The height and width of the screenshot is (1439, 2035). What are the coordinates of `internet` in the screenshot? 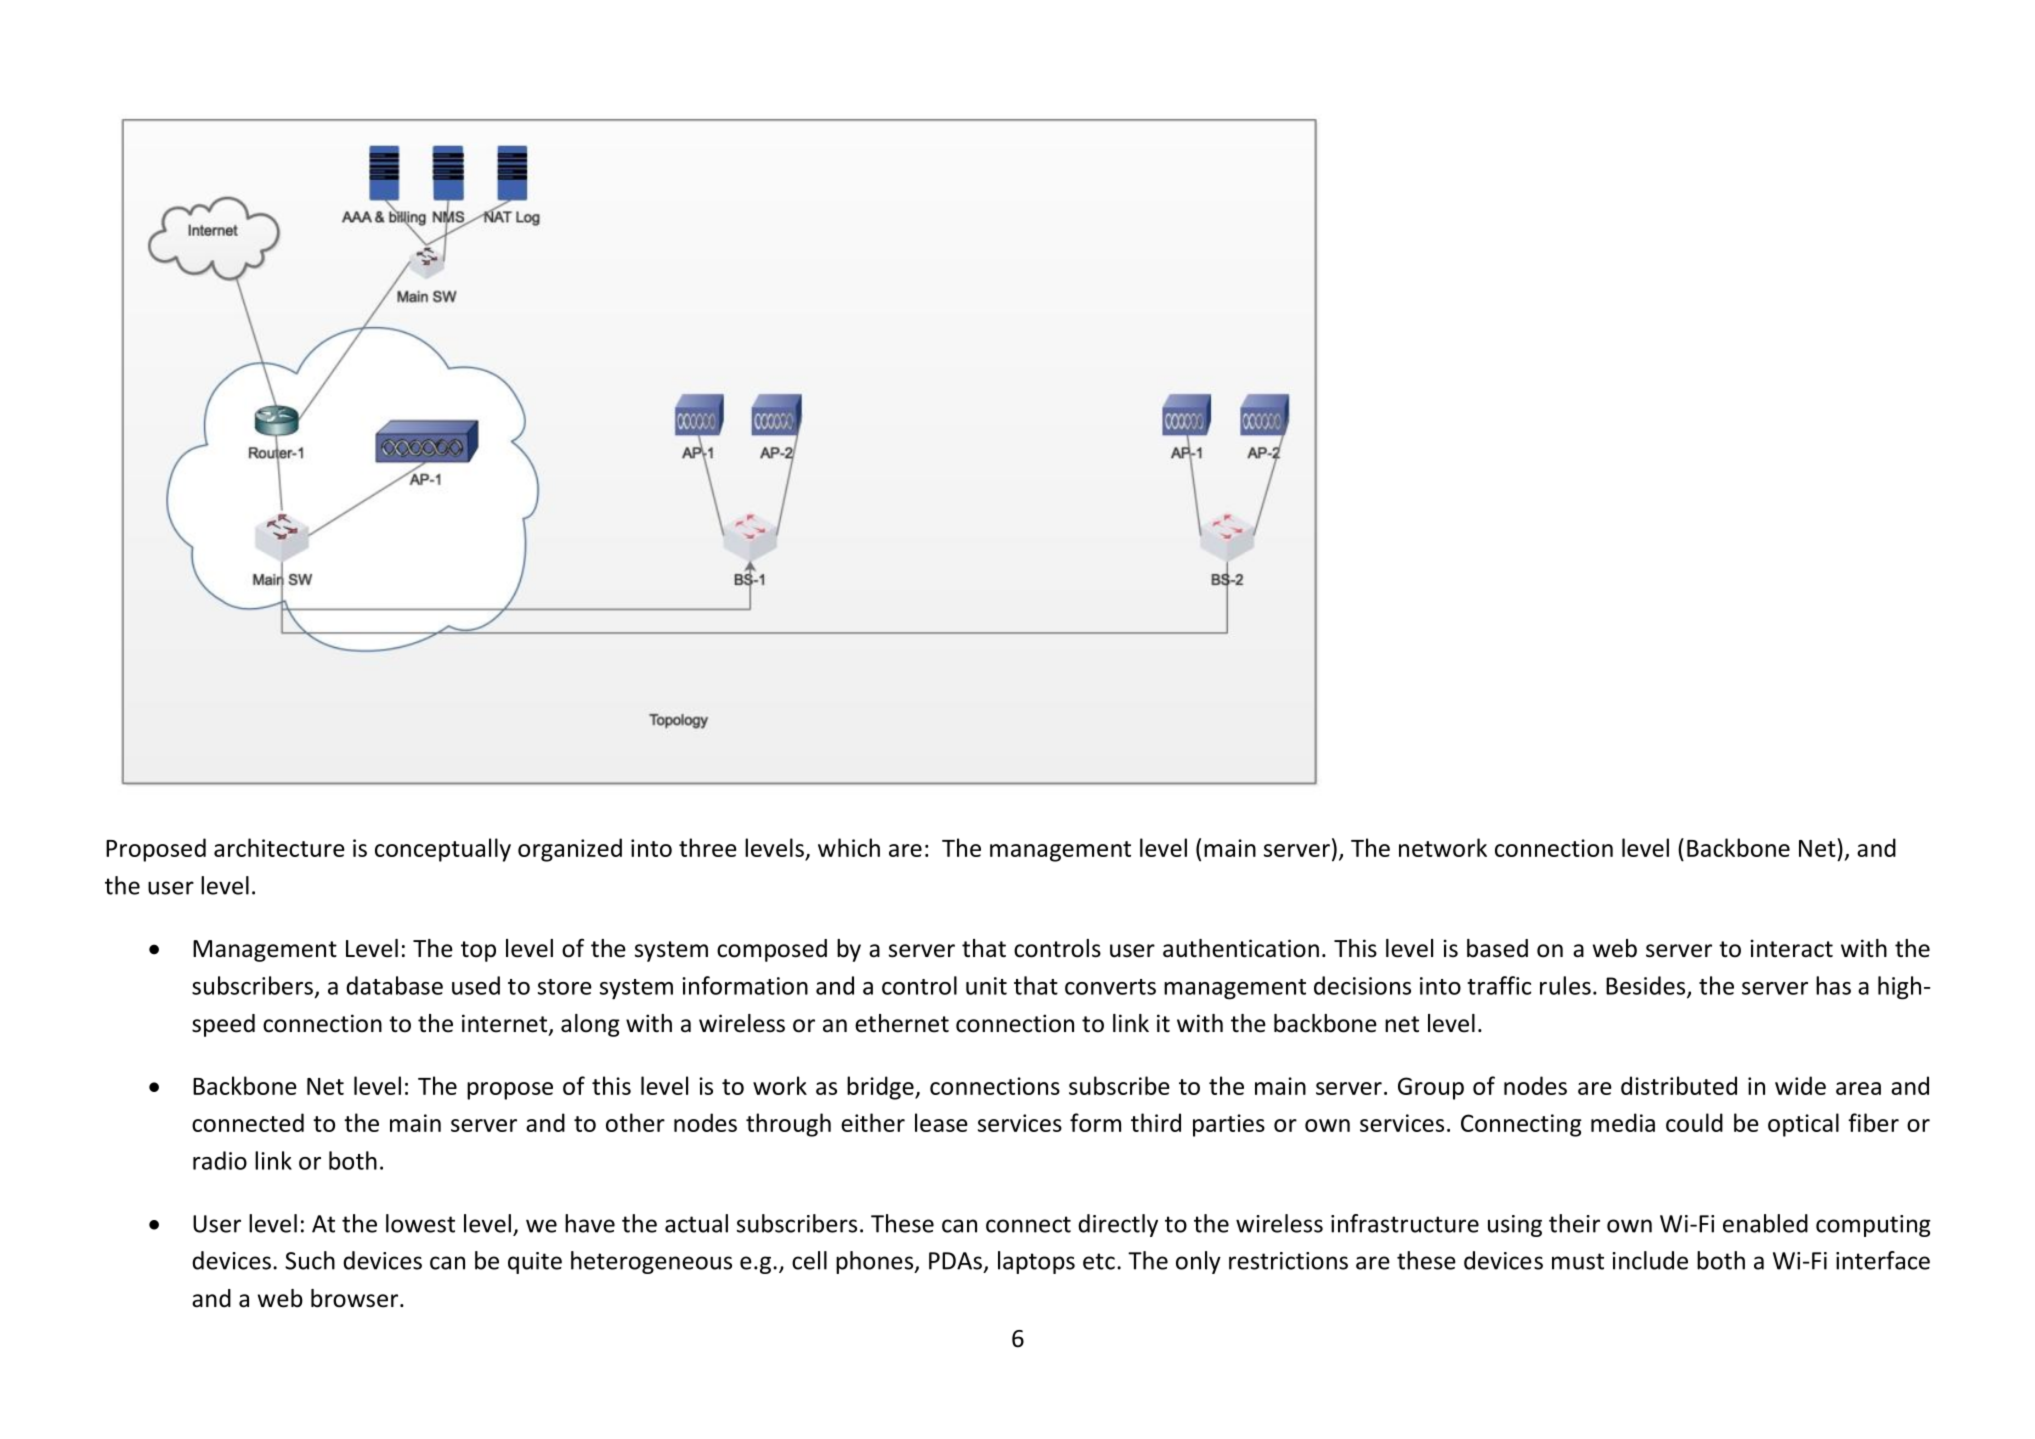 It's located at (504, 1023).
